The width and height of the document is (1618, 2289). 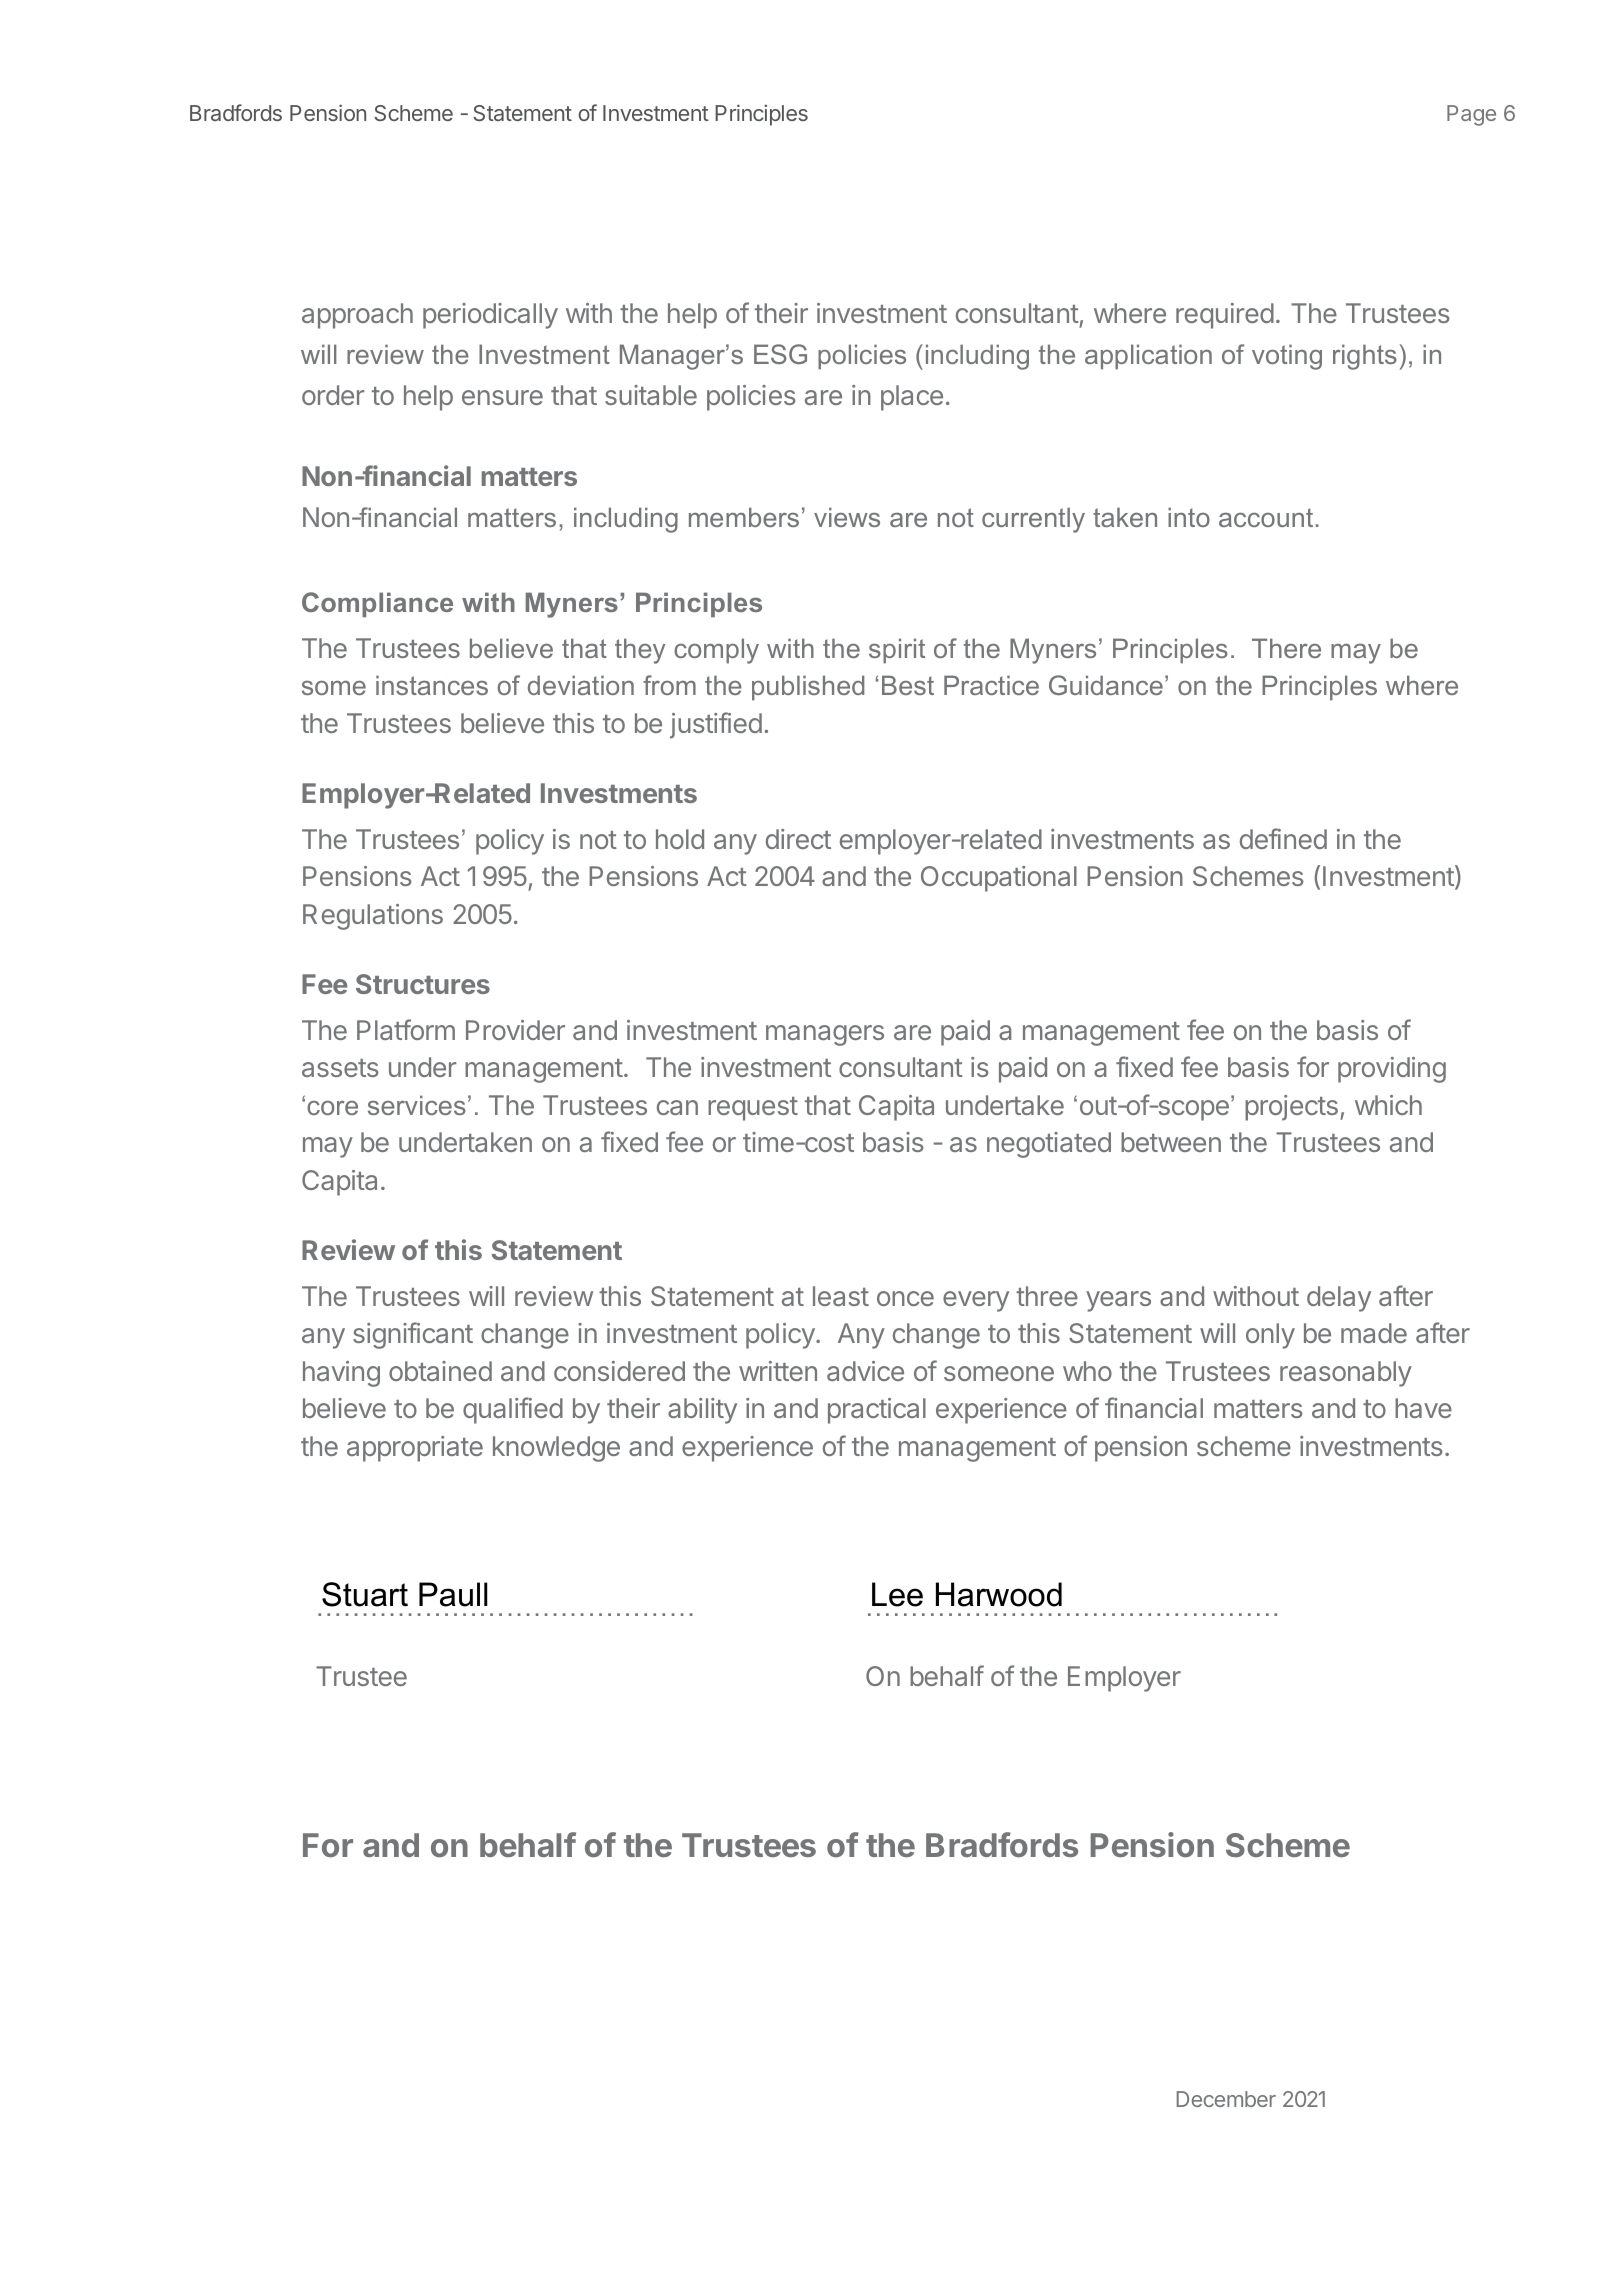 I want to click on views, so click(x=847, y=517).
